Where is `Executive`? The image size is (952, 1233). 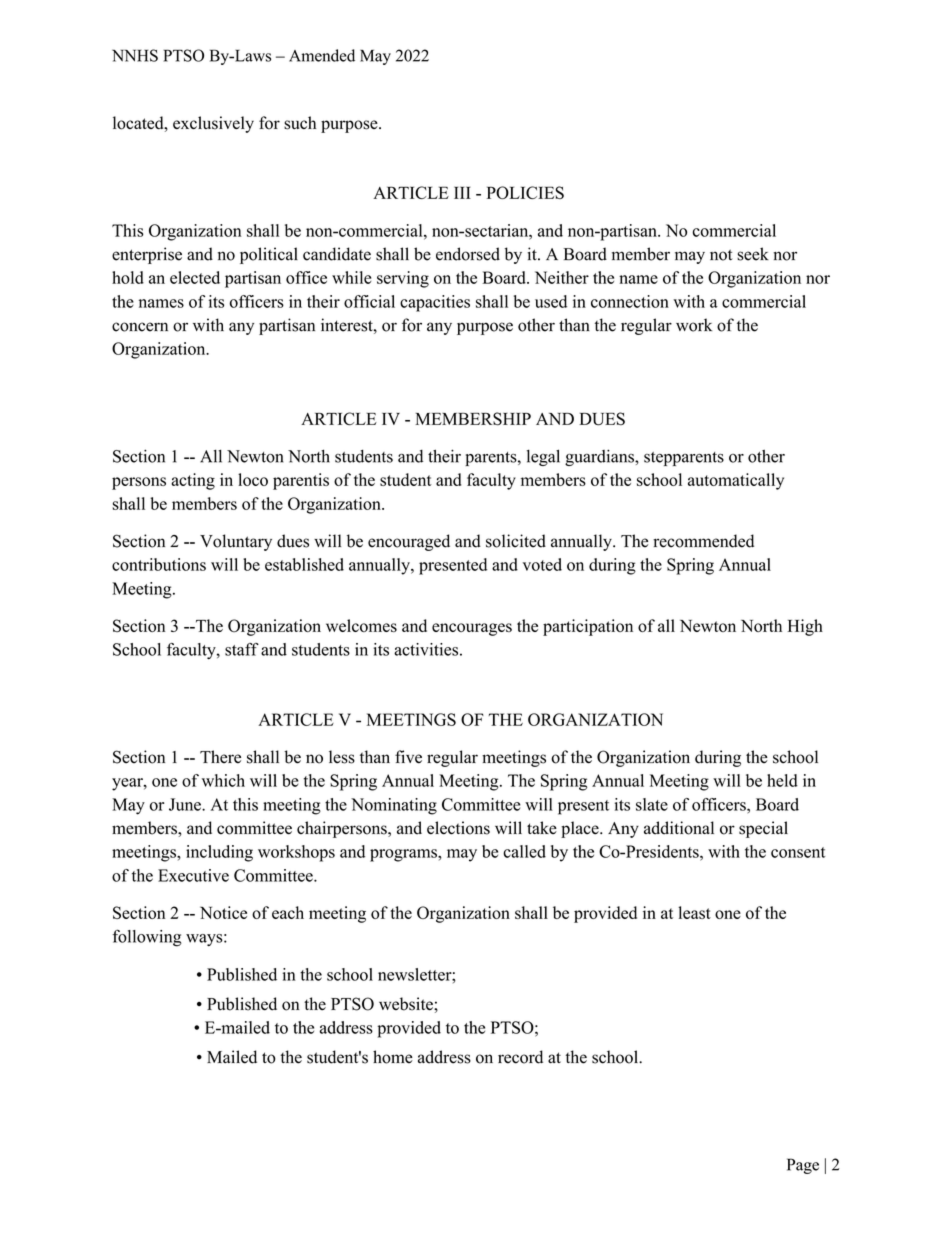
Executive is located at coordinates (193, 875).
